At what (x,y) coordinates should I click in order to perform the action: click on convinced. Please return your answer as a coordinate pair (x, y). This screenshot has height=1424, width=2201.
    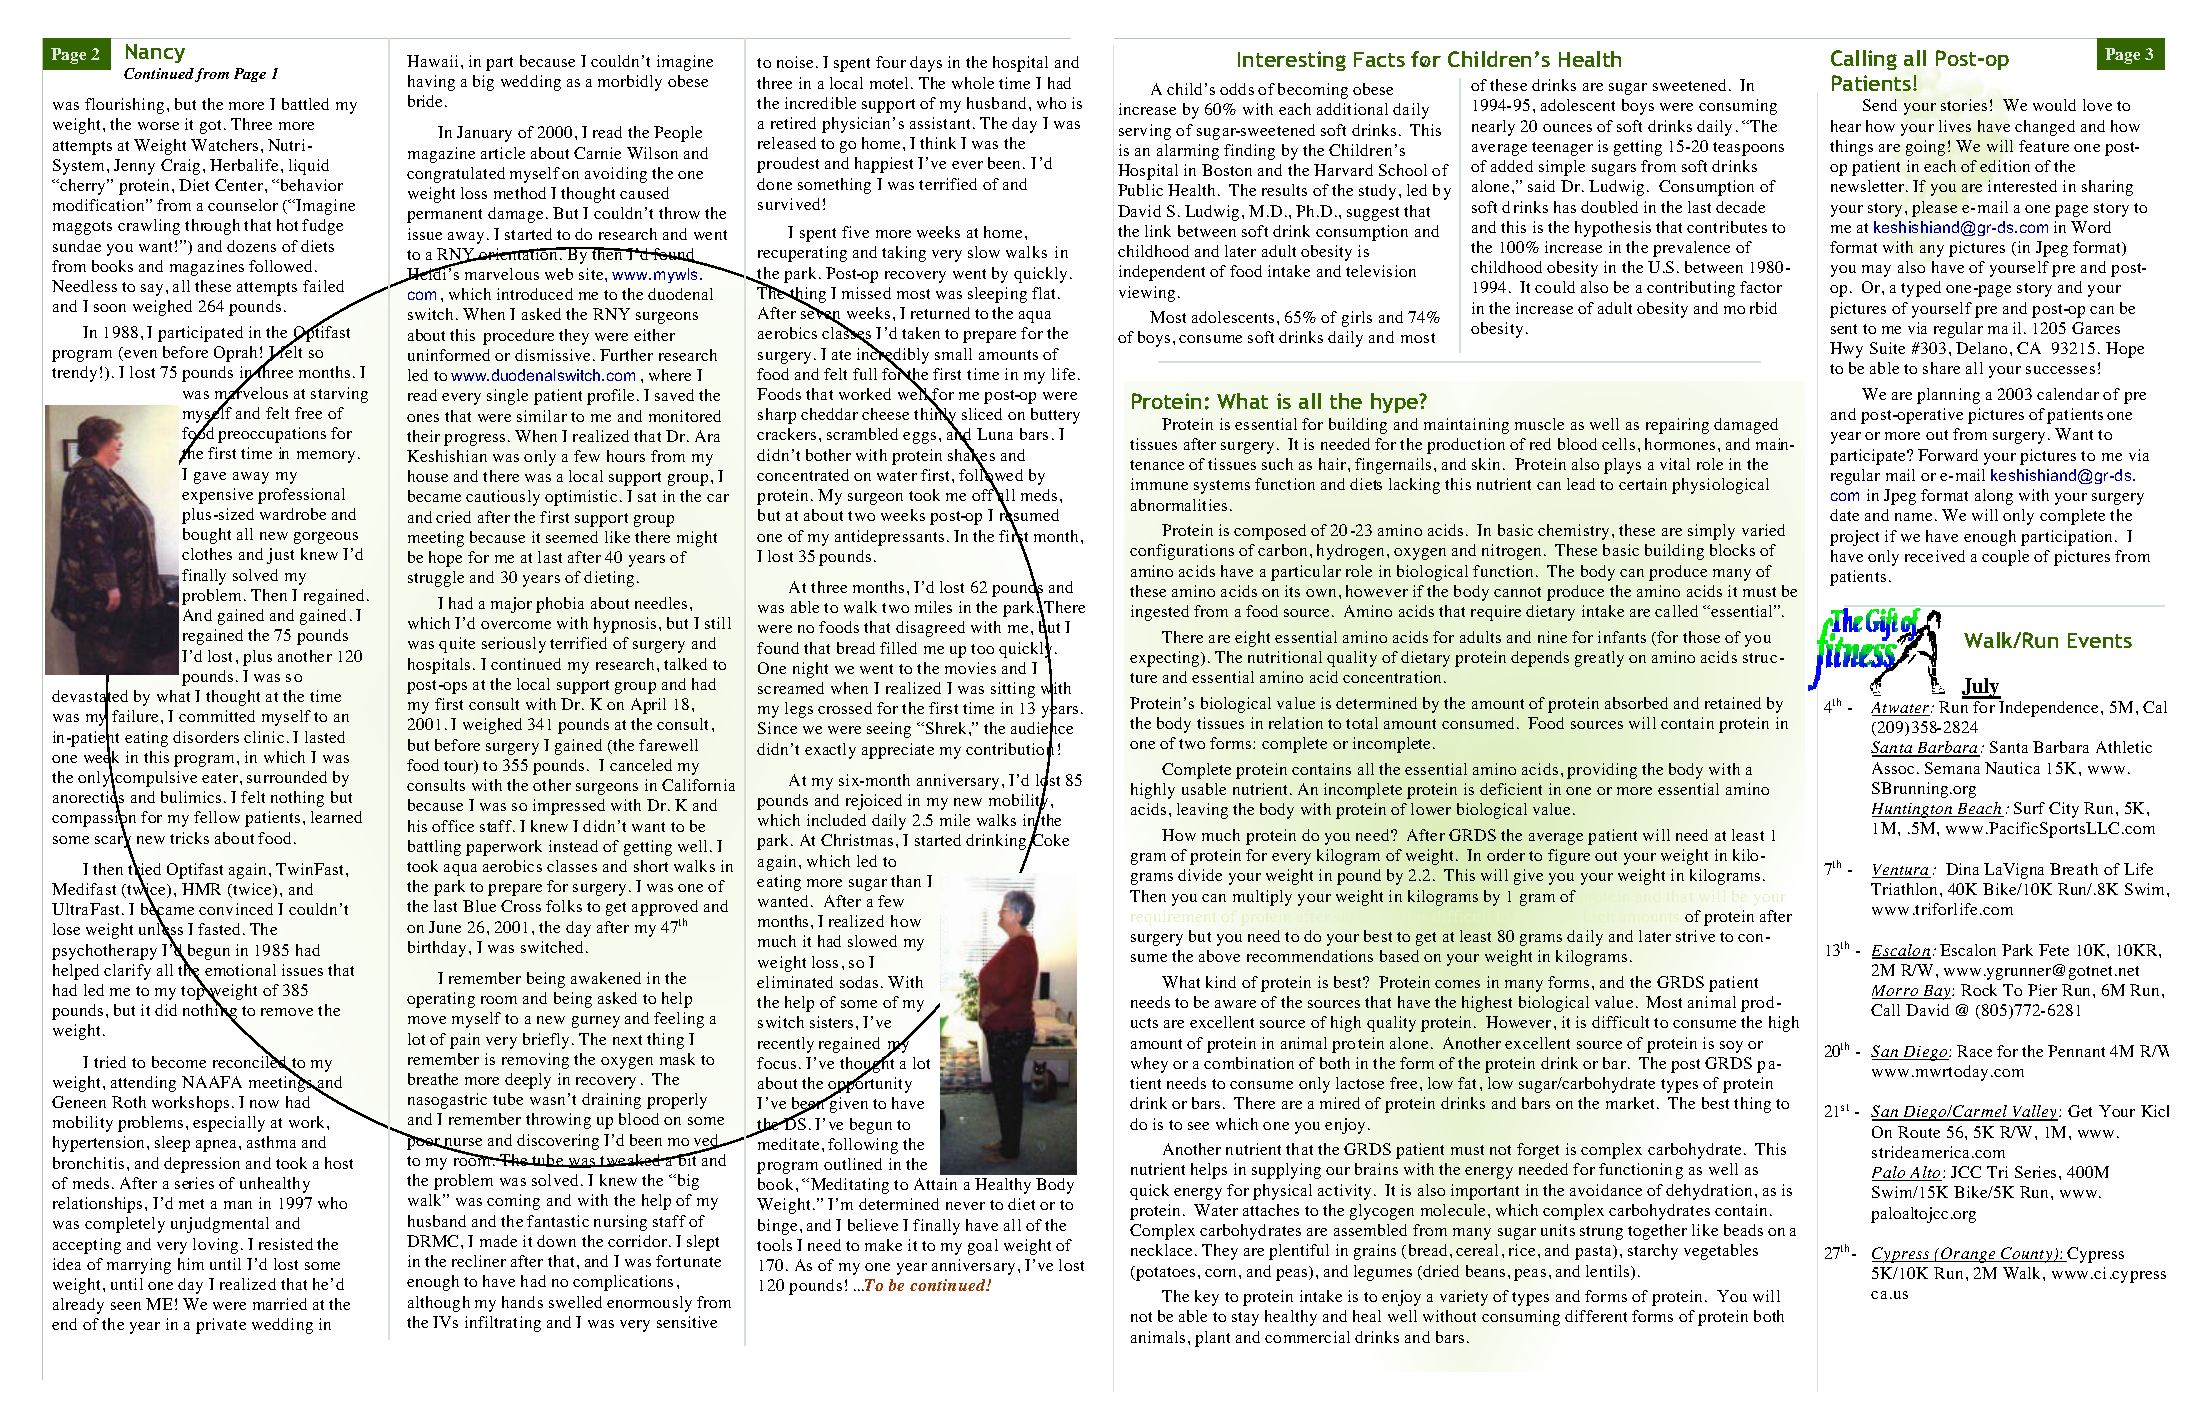
    Looking at the image, I should click on (236, 909).
